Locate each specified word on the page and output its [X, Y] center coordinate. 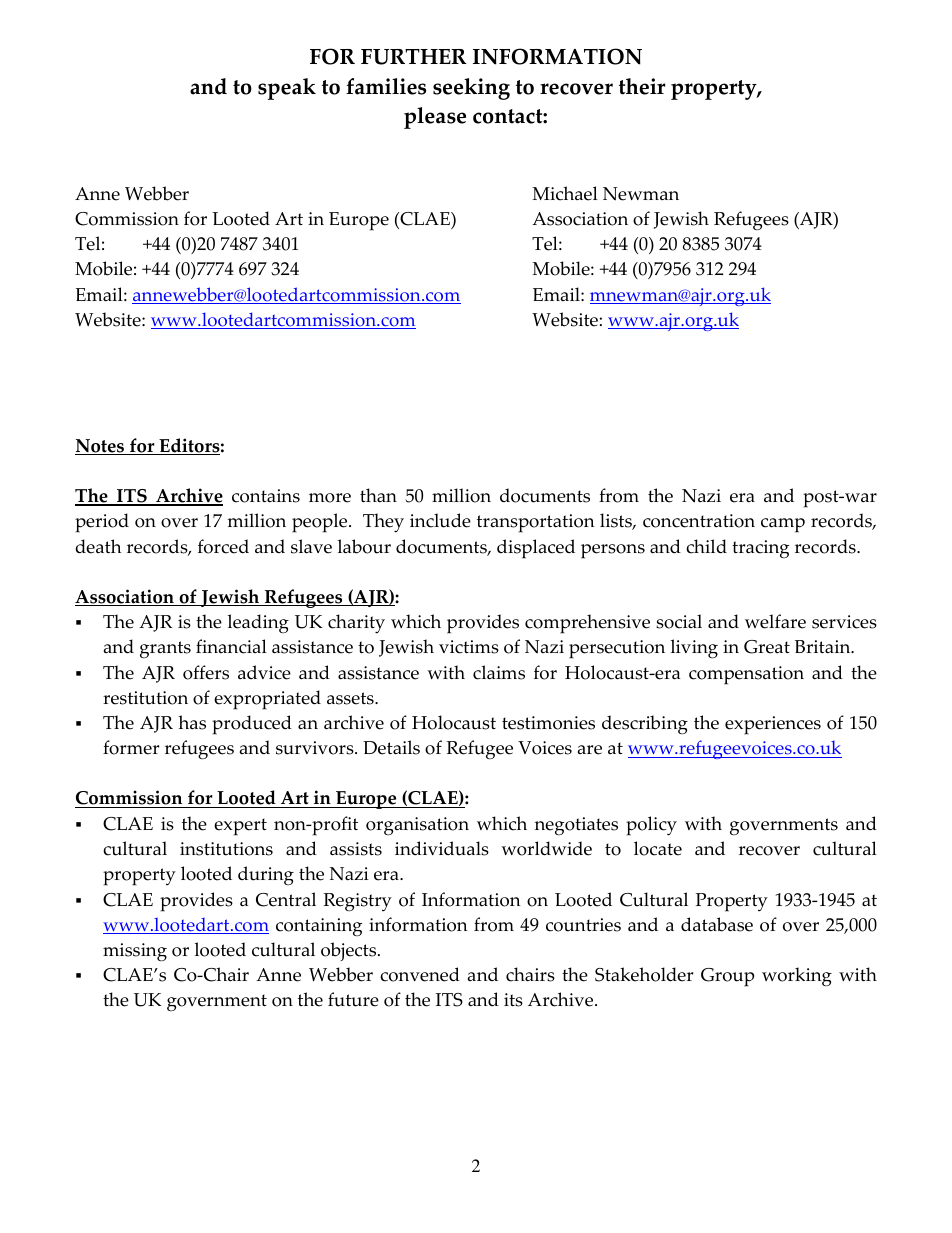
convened [420, 974]
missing [135, 952]
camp [783, 525]
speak [287, 89]
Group [727, 977]
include [440, 520]
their [642, 86]
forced [223, 546]
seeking [471, 89]
